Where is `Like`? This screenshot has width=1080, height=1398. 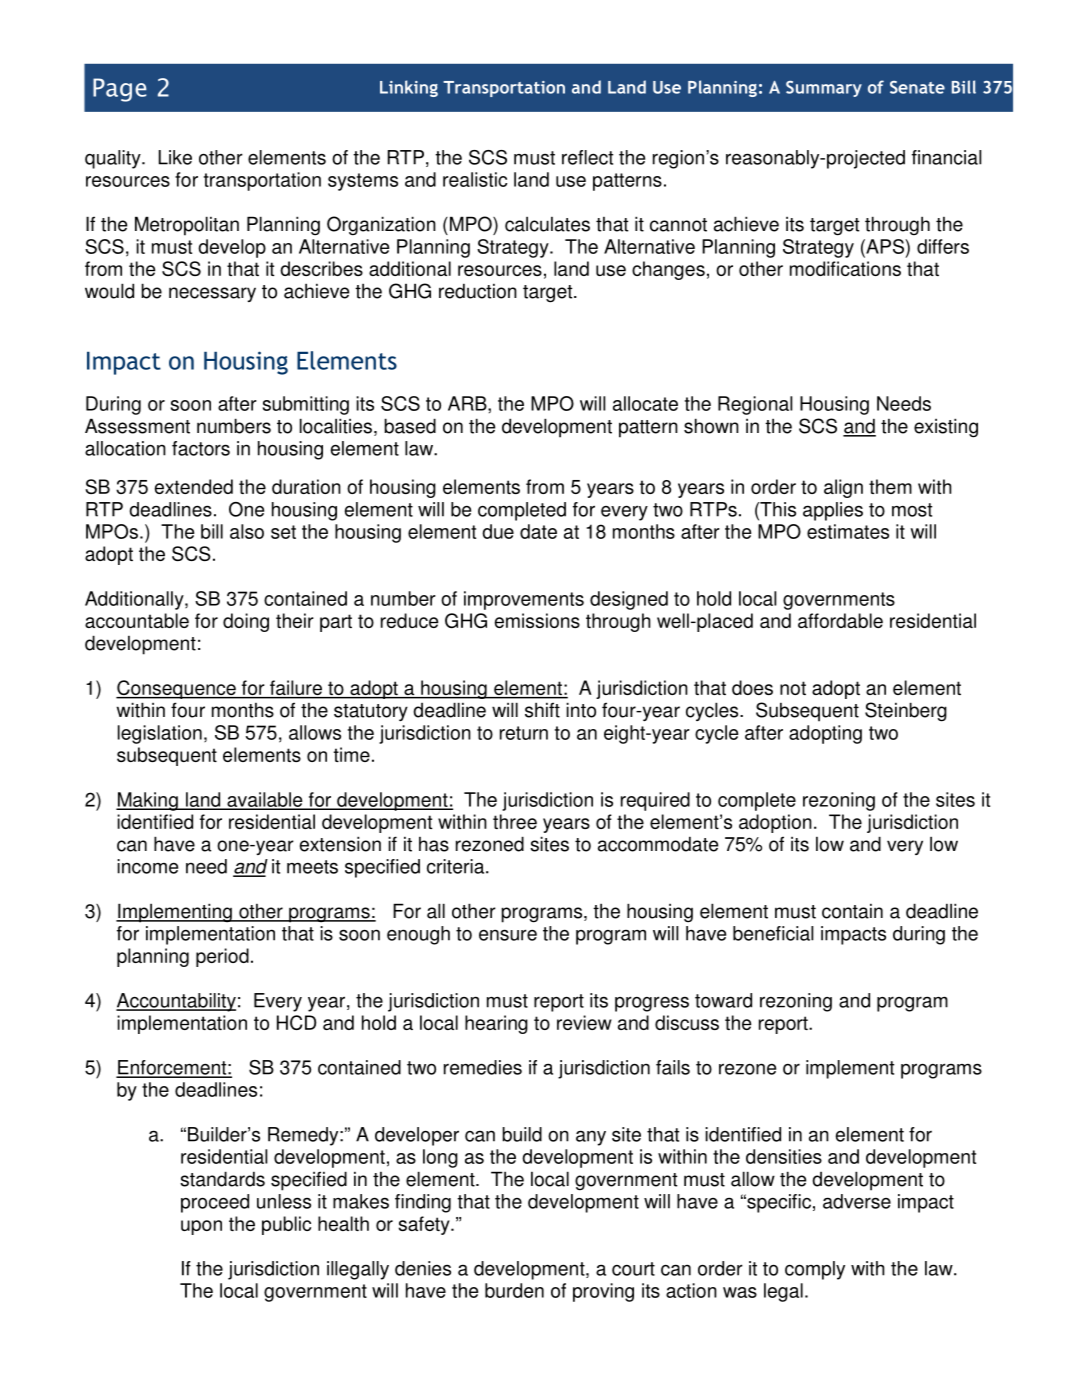 Like is located at coordinates (175, 157).
